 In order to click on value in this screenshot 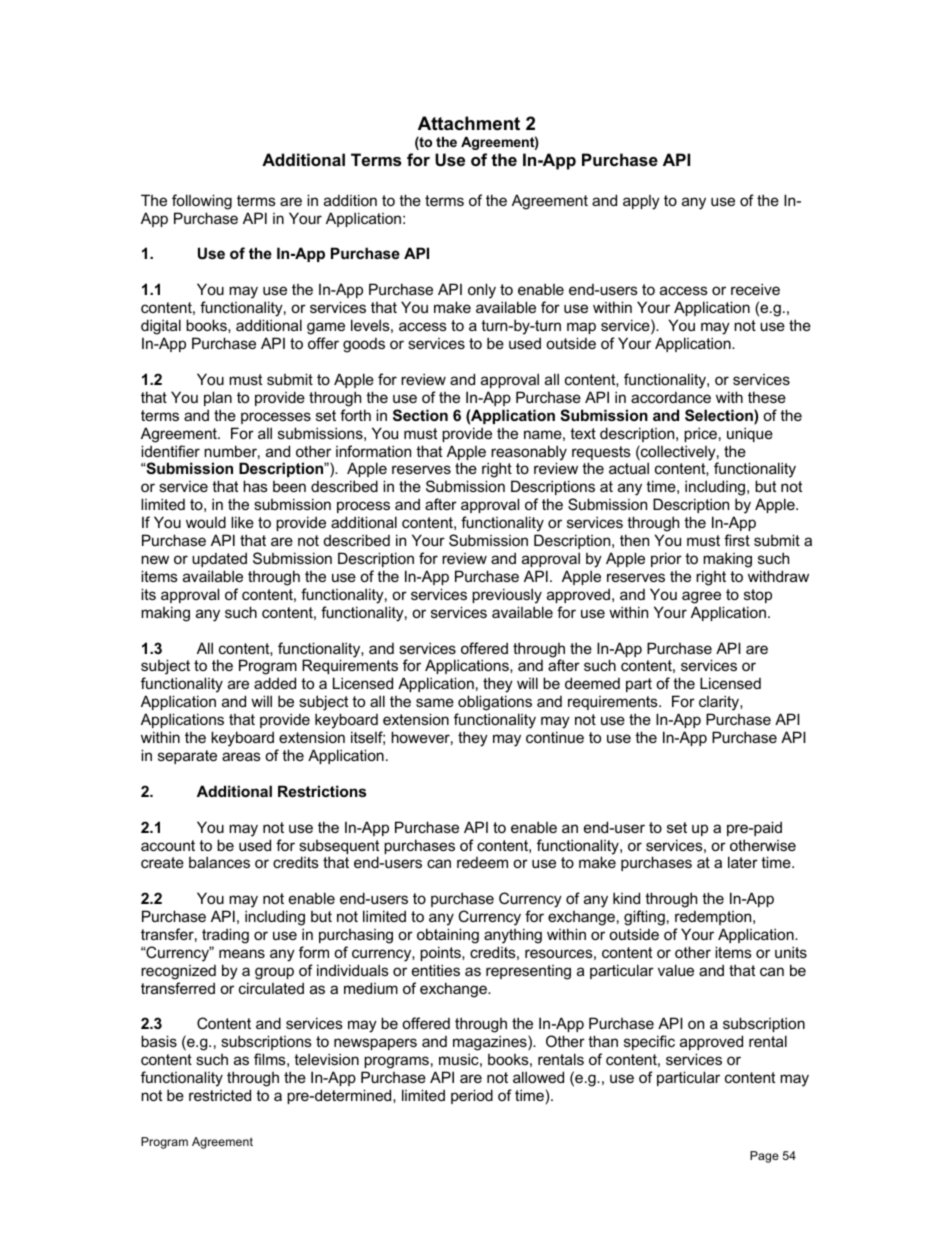, I will do `click(676, 970)`.
